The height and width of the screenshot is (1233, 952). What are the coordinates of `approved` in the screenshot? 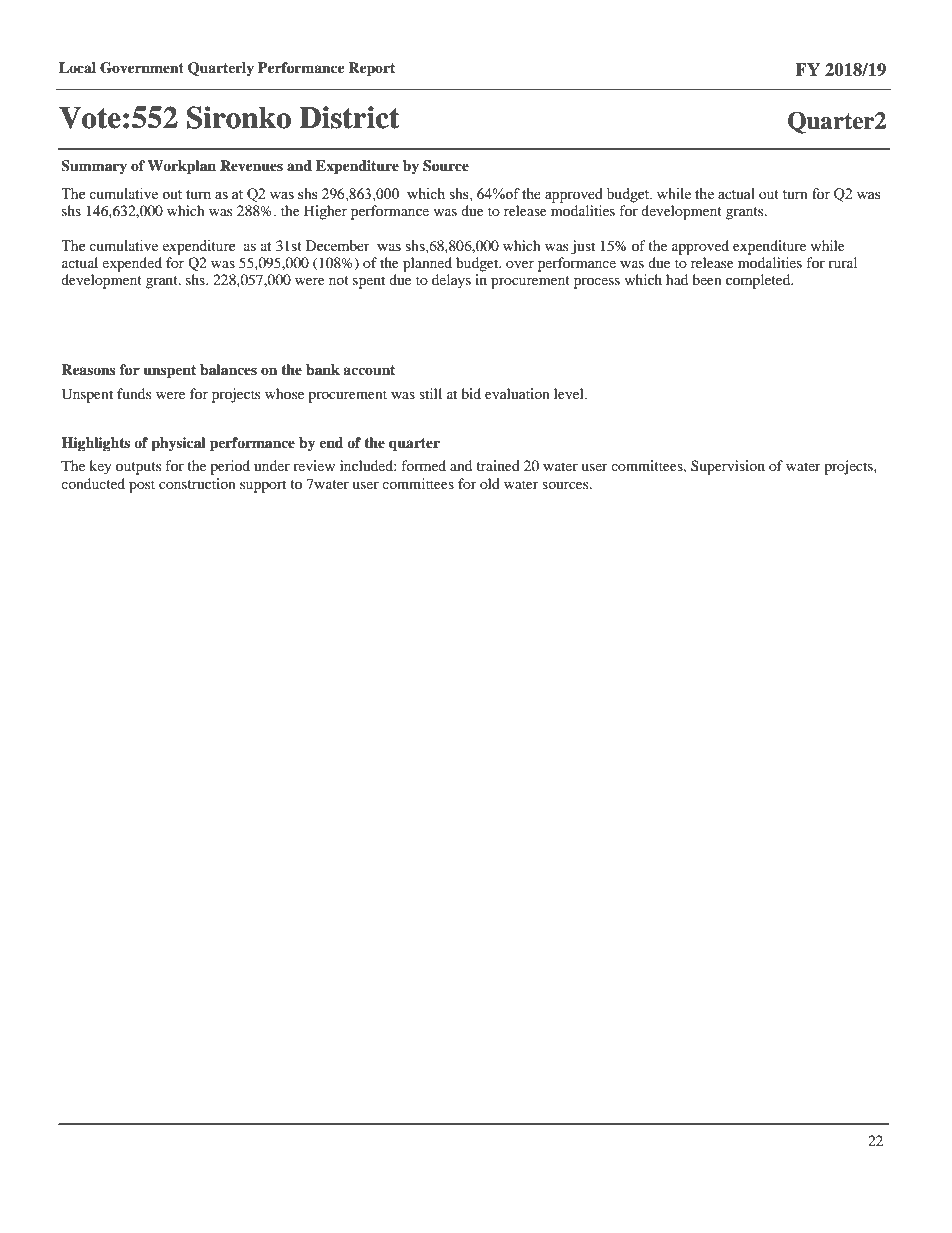 It's located at (700, 247).
